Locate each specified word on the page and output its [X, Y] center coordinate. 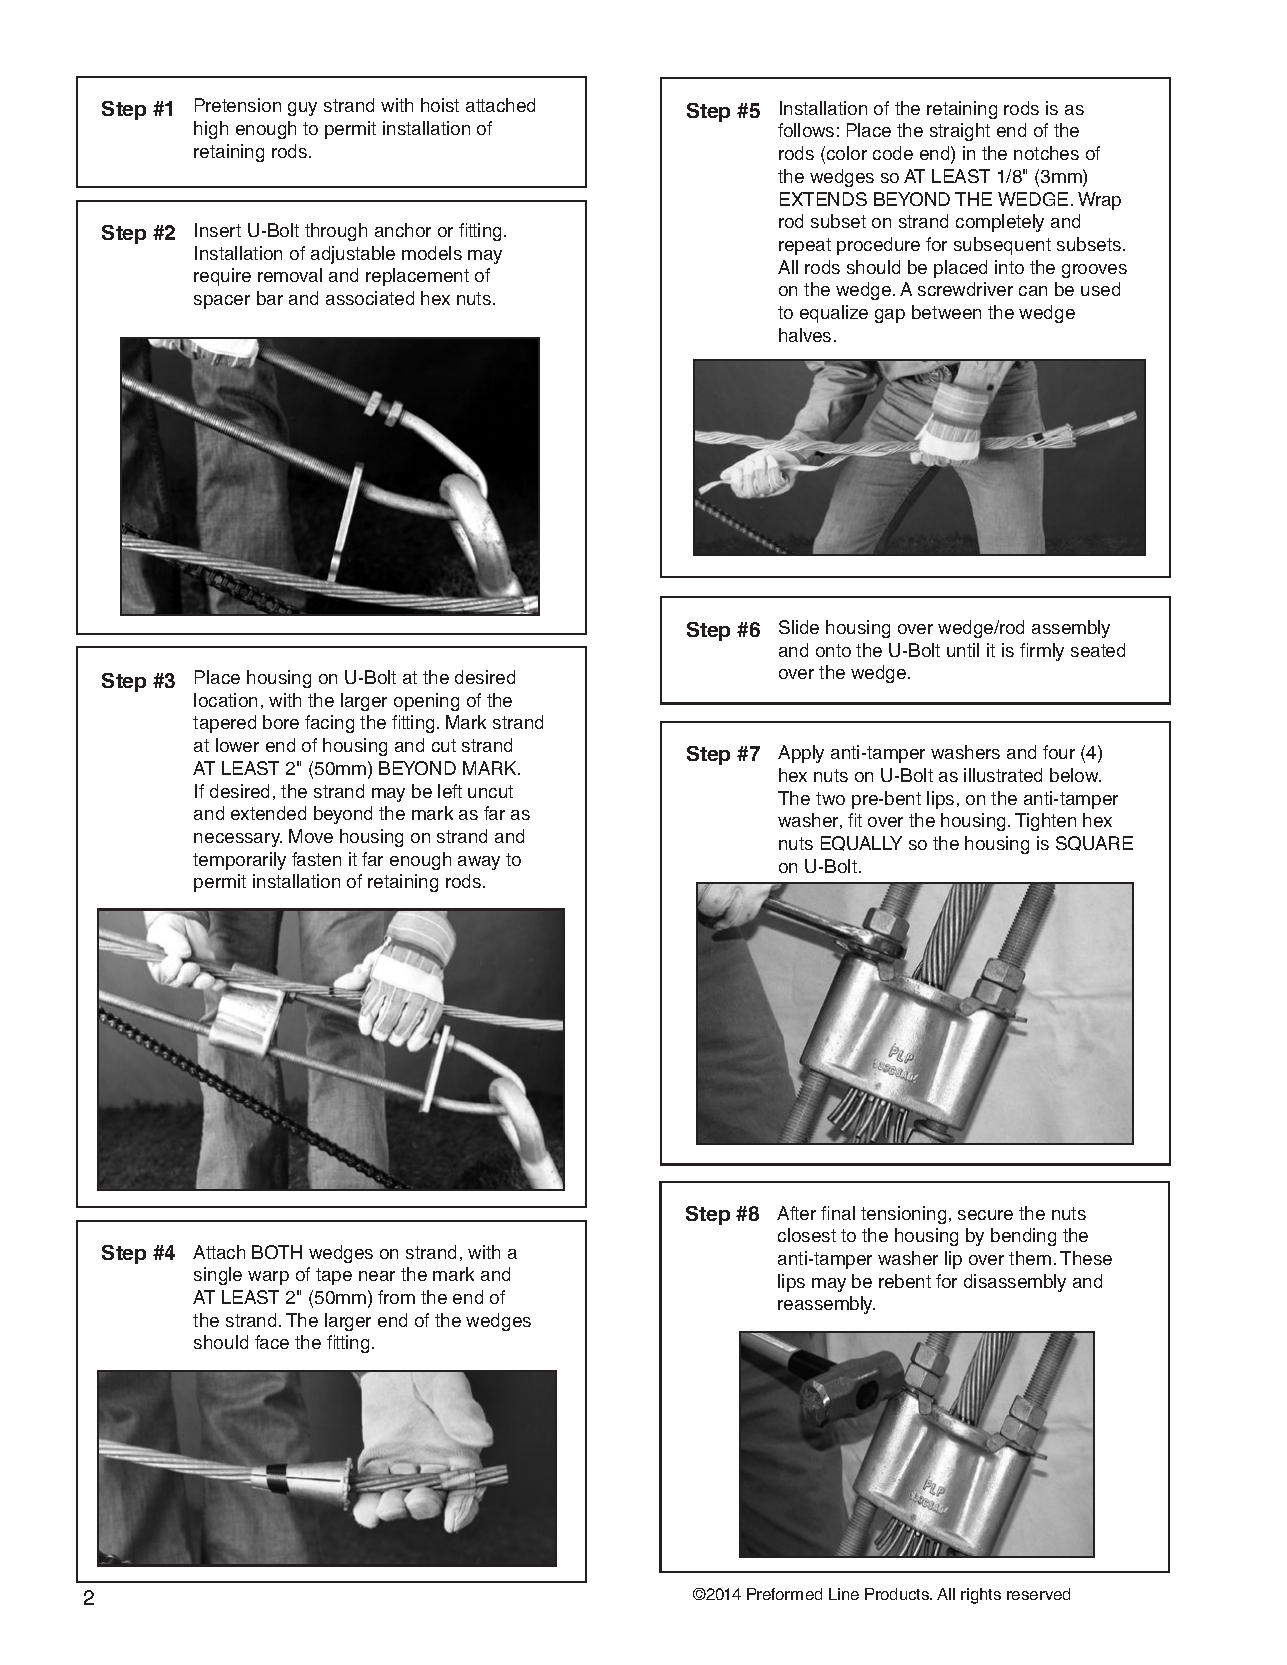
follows [806, 130]
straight [960, 132]
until [963, 650]
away [479, 863]
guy [302, 109]
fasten [316, 859]
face [272, 1342]
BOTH [277, 1252]
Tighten [1045, 822]
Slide [799, 627]
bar [270, 298]
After [796, 1213]
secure [985, 1215]
